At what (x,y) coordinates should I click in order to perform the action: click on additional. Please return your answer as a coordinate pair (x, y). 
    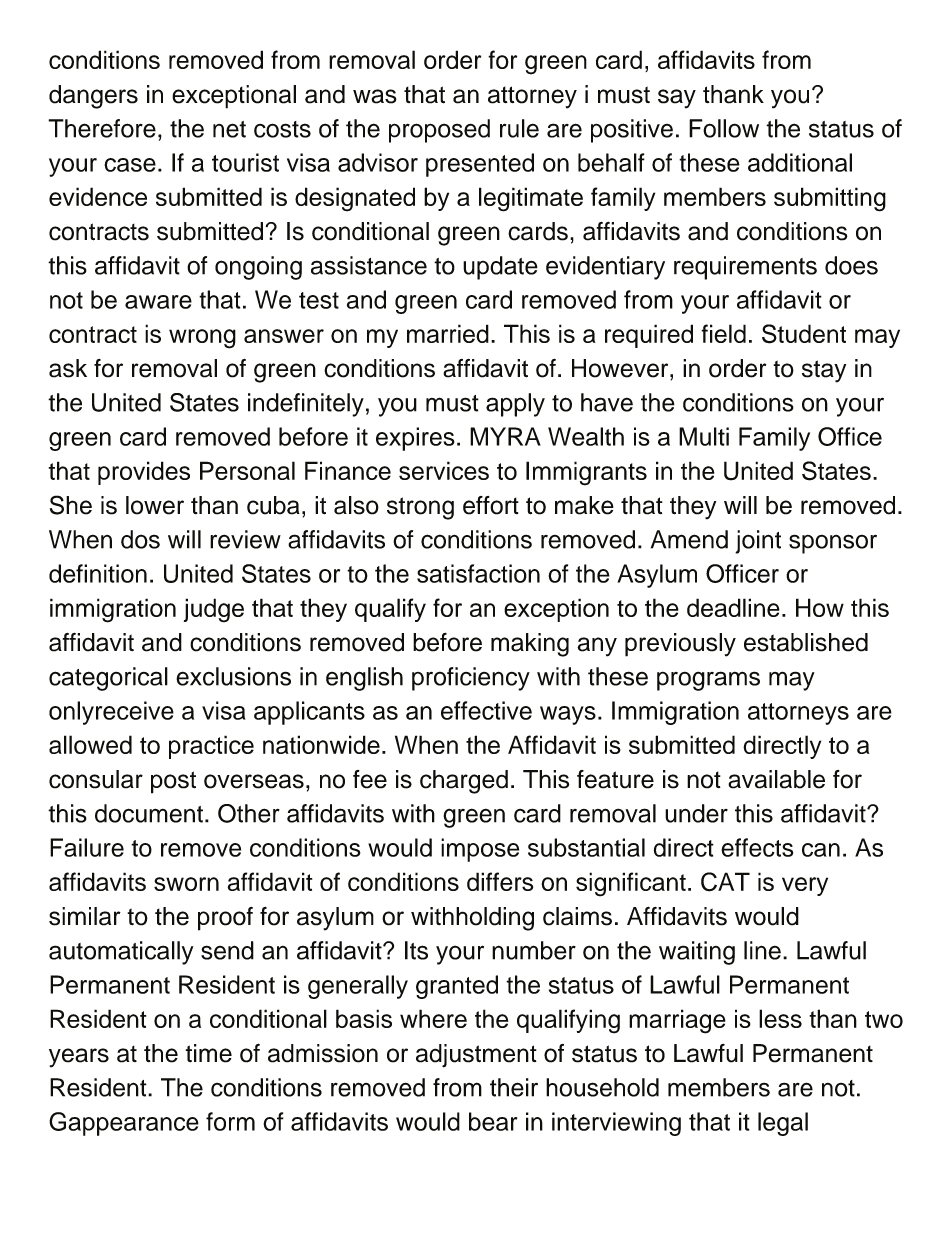
    Looking at the image, I should click on (800, 162).
